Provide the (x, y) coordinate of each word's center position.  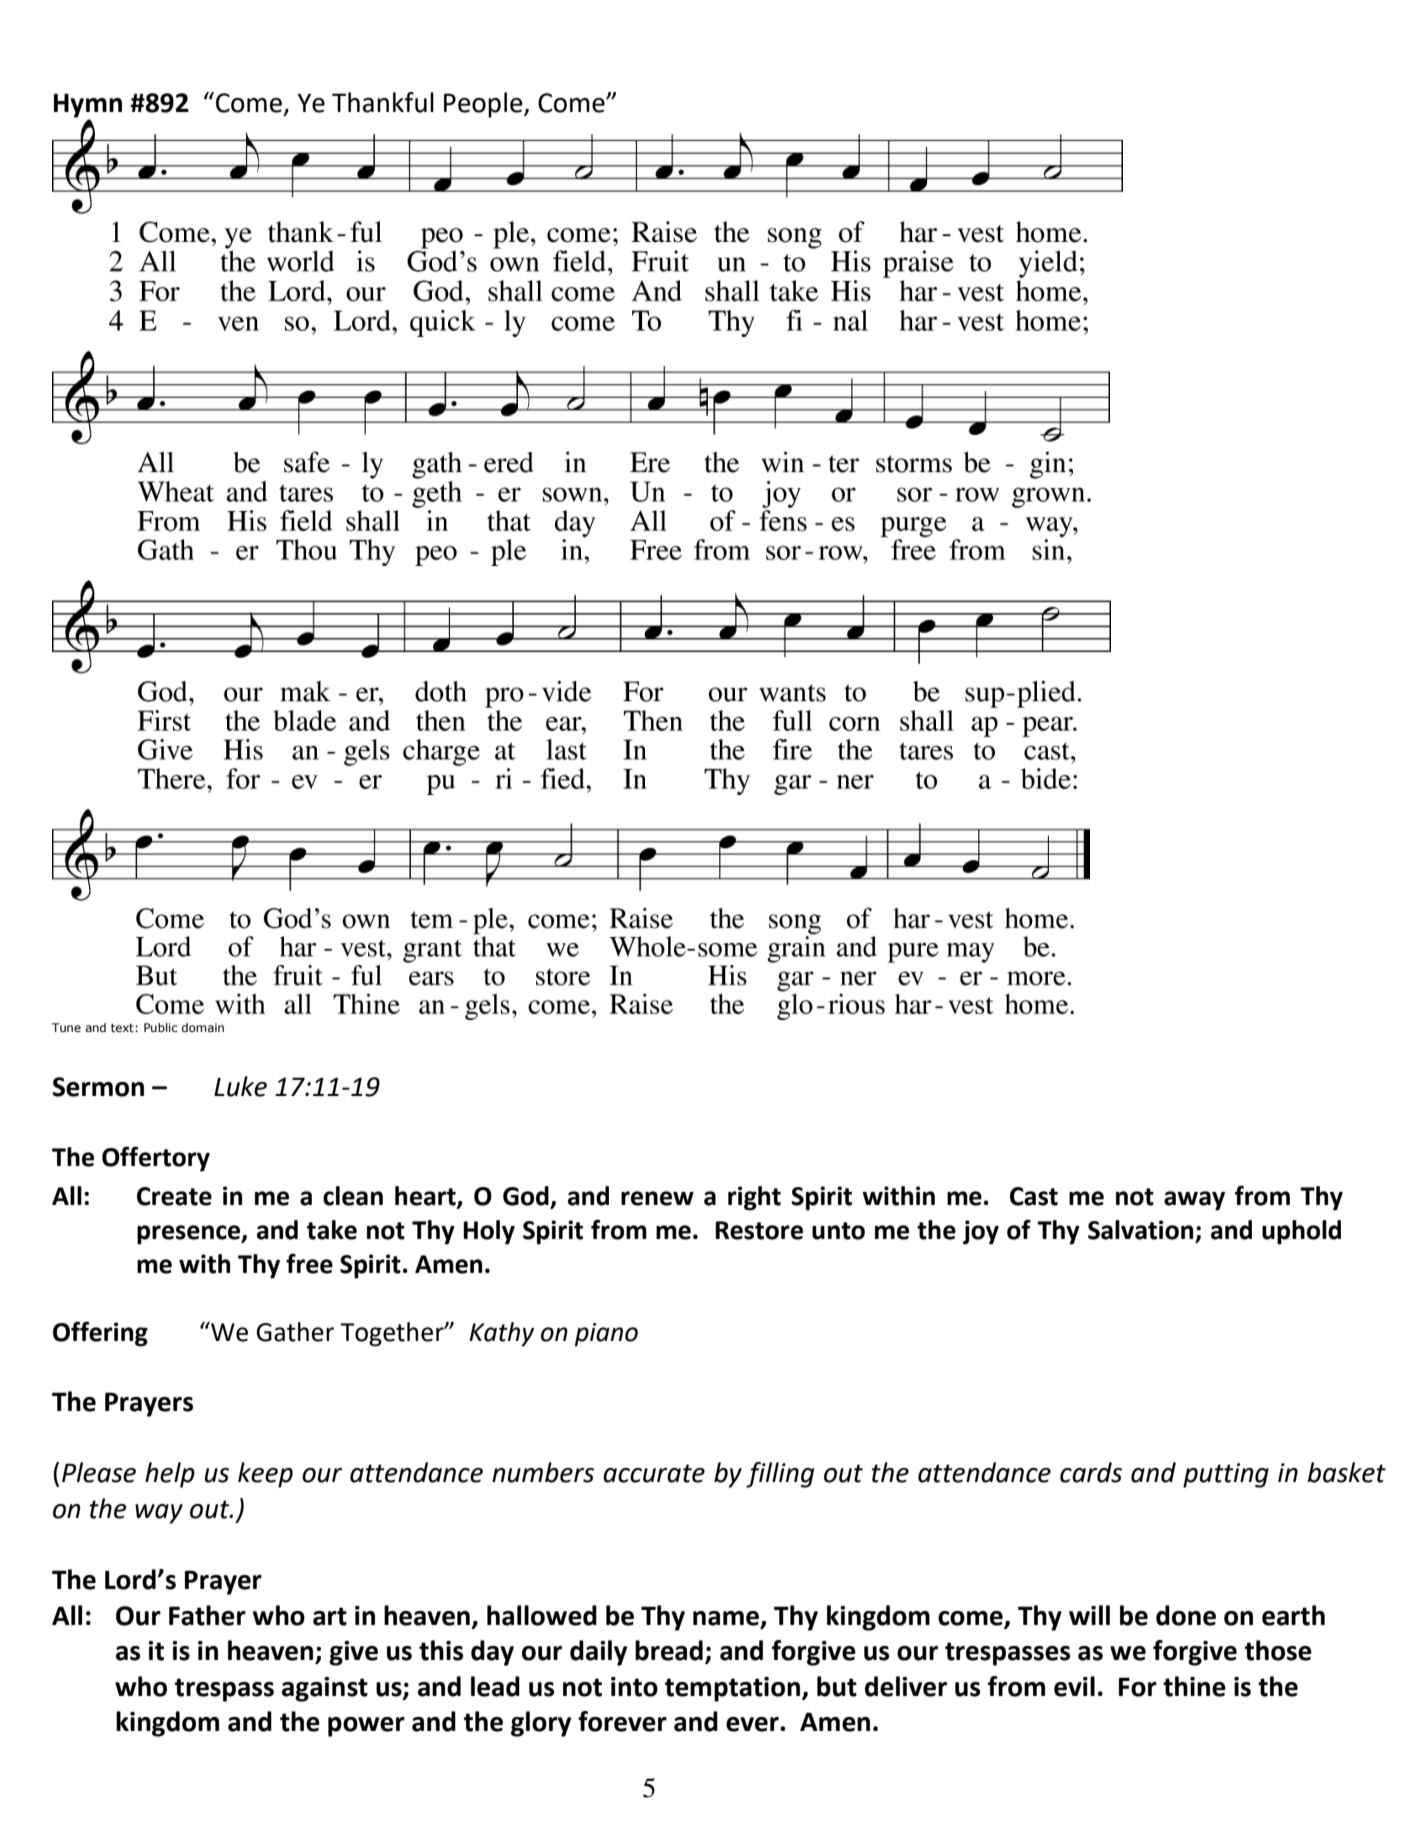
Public (161, 1027)
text (122, 1027)
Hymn (88, 105)
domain (203, 1027)
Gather (295, 1332)
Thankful (383, 102)
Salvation (1142, 1231)
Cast (1034, 1196)
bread (669, 1650)
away (1194, 1201)
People (484, 105)
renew (657, 1198)
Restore (759, 1230)
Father (207, 1615)
